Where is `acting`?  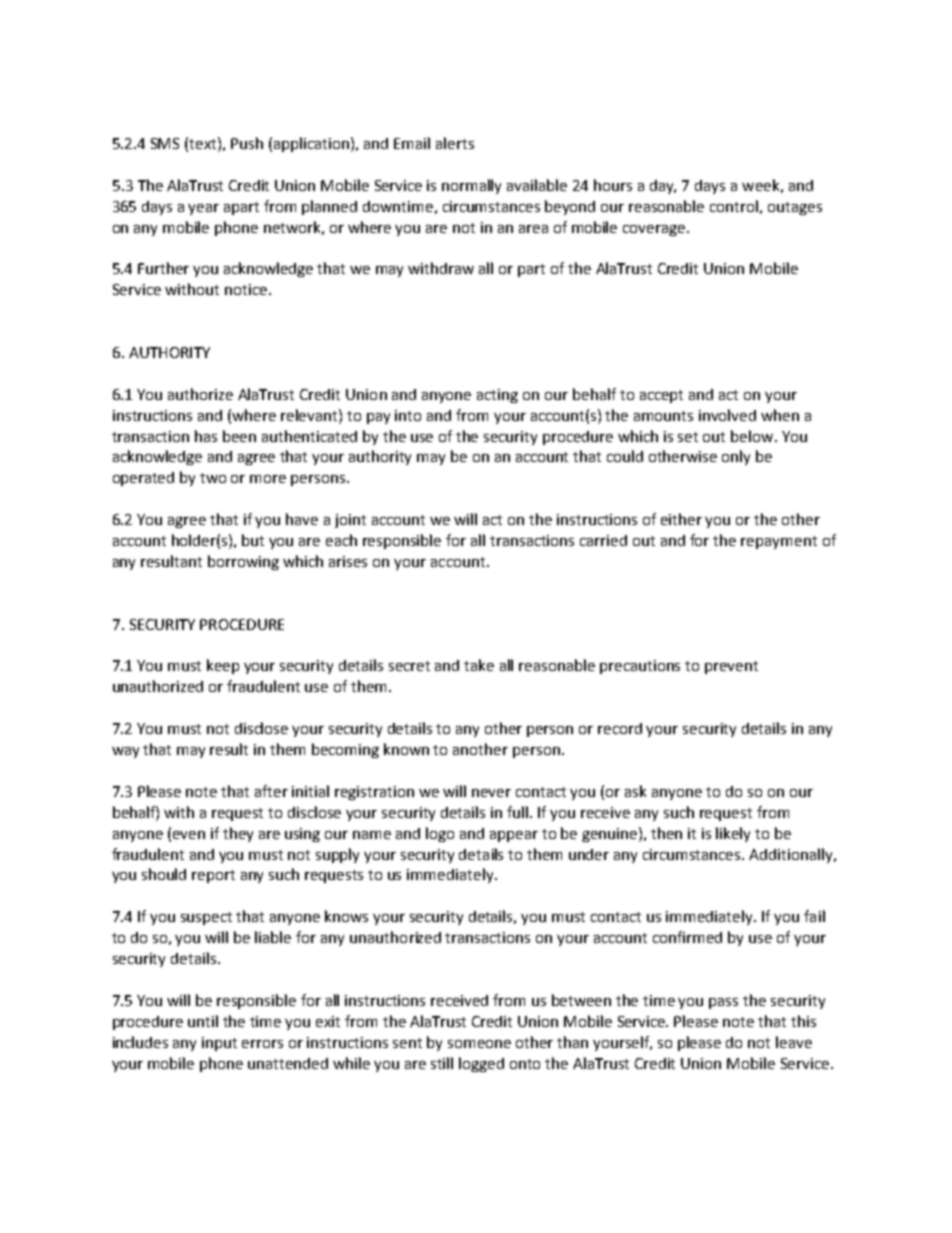 acting is located at coordinates (497, 396).
